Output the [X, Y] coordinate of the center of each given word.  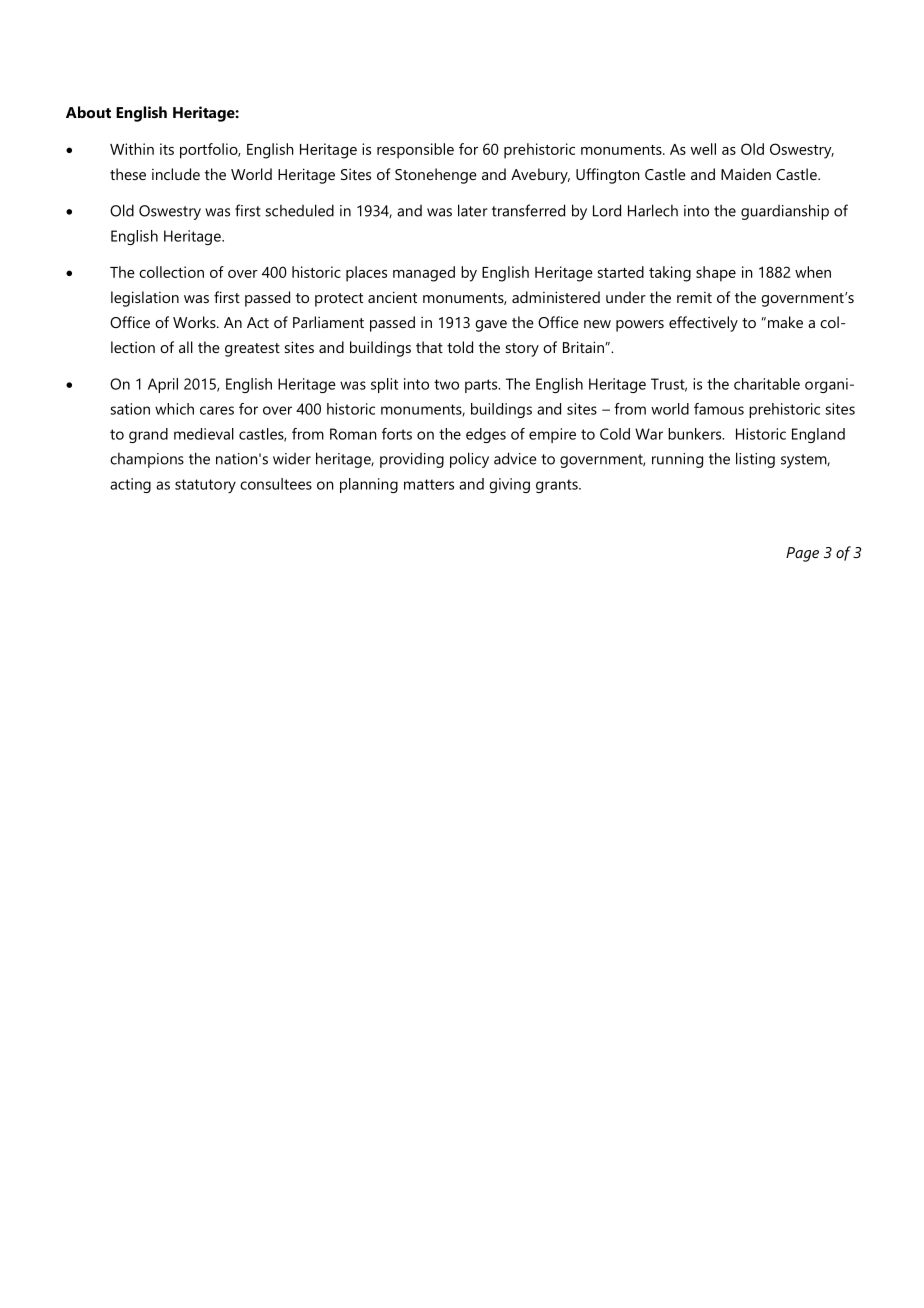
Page [802, 554]
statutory [205, 486]
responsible [415, 151]
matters [429, 484]
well [703, 149]
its [167, 149]
